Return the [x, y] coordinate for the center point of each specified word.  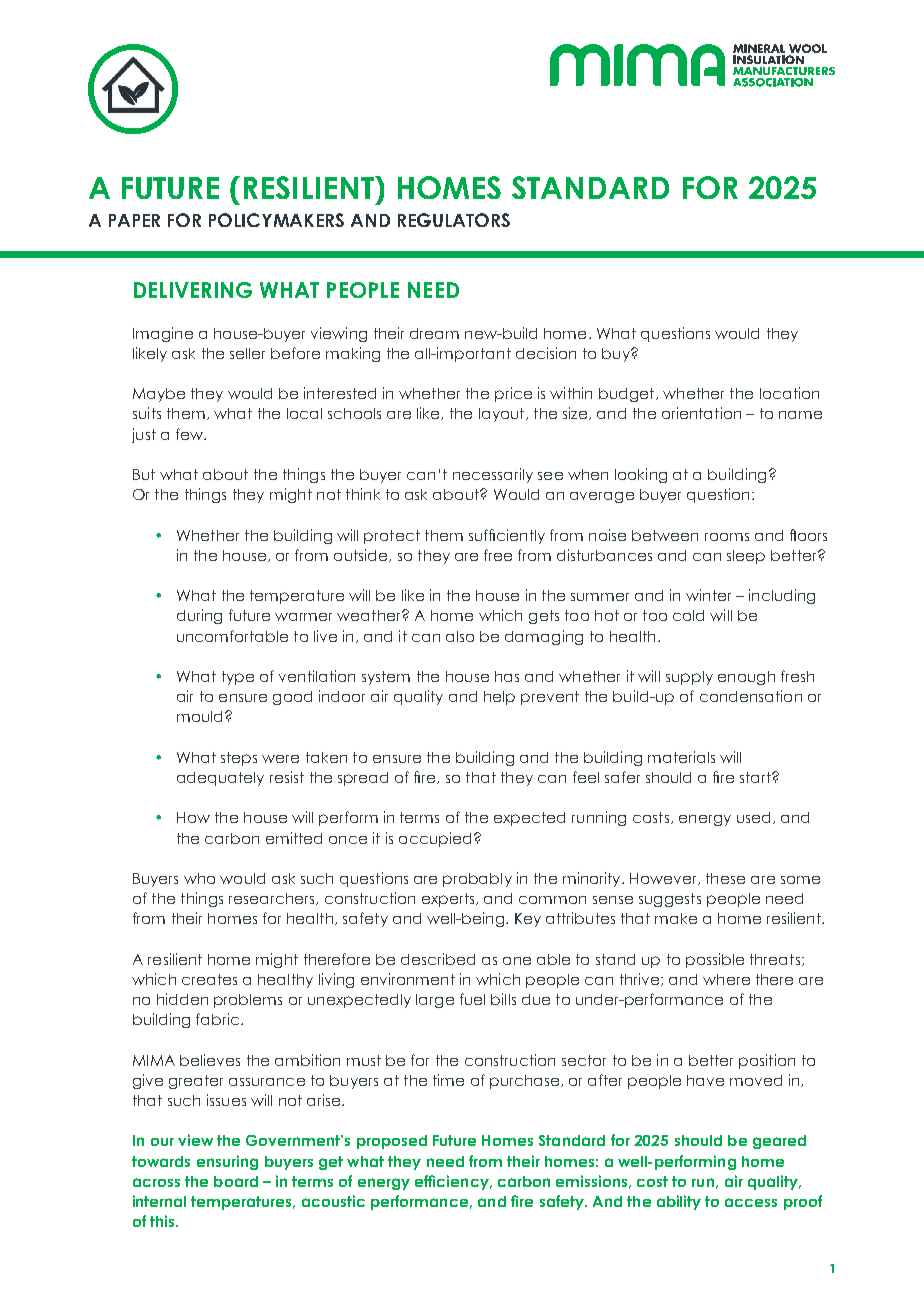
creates [209, 979]
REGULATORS [454, 220]
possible [715, 960]
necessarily [493, 475]
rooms [727, 537]
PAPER [134, 220]
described [438, 959]
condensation [751, 696]
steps [239, 759]
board [236, 1181]
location [789, 393]
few [190, 434]
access [751, 1202]
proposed [392, 1142]
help [499, 698]
